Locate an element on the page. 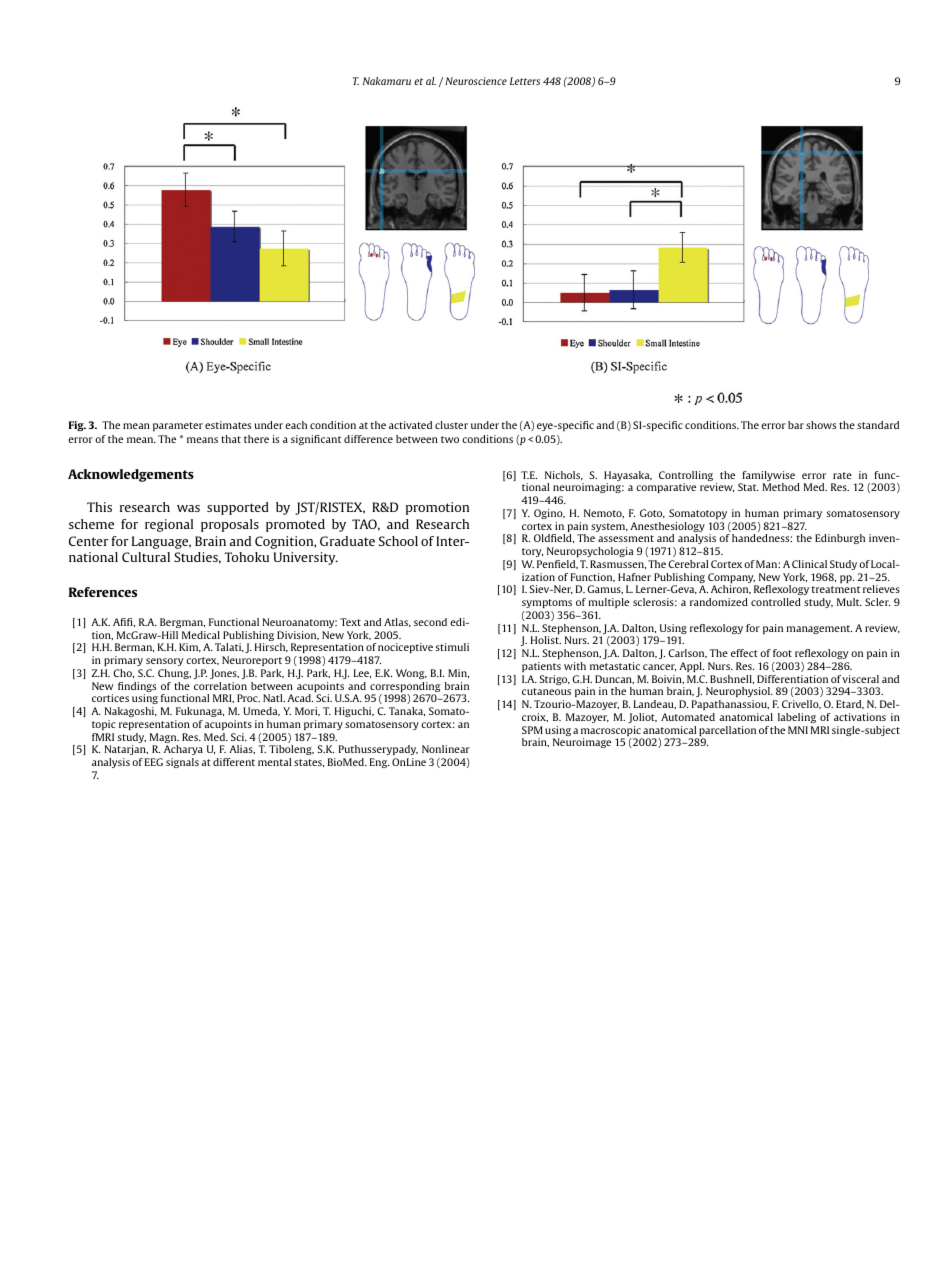 This document has width=952, height=1270. parameter is located at coordinates (178, 426).
